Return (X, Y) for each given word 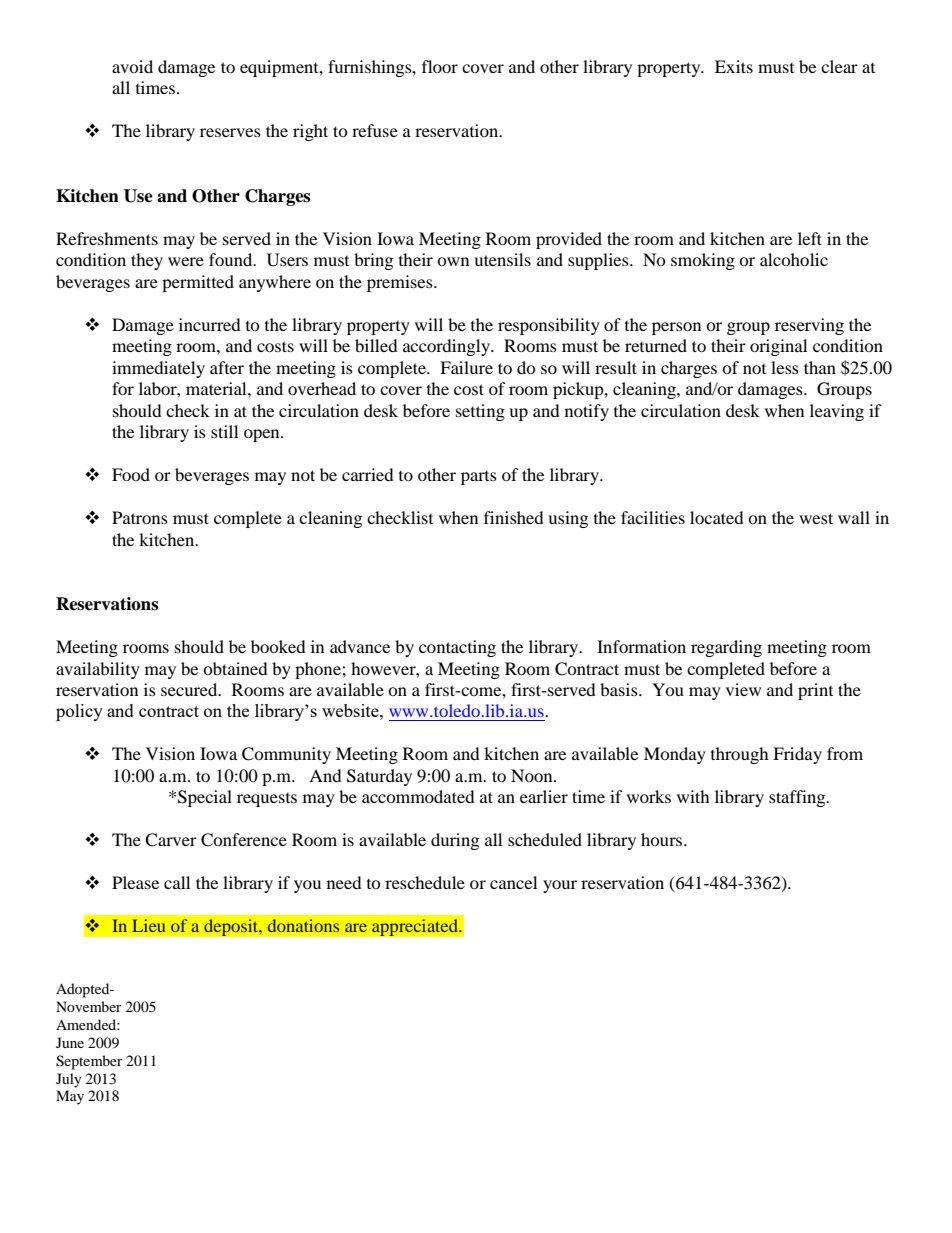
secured (190, 689)
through (740, 755)
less (785, 367)
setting (480, 412)
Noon (533, 775)
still (224, 431)
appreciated (416, 928)
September (89, 1062)
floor (440, 66)
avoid (132, 66)
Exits (734, 66)
